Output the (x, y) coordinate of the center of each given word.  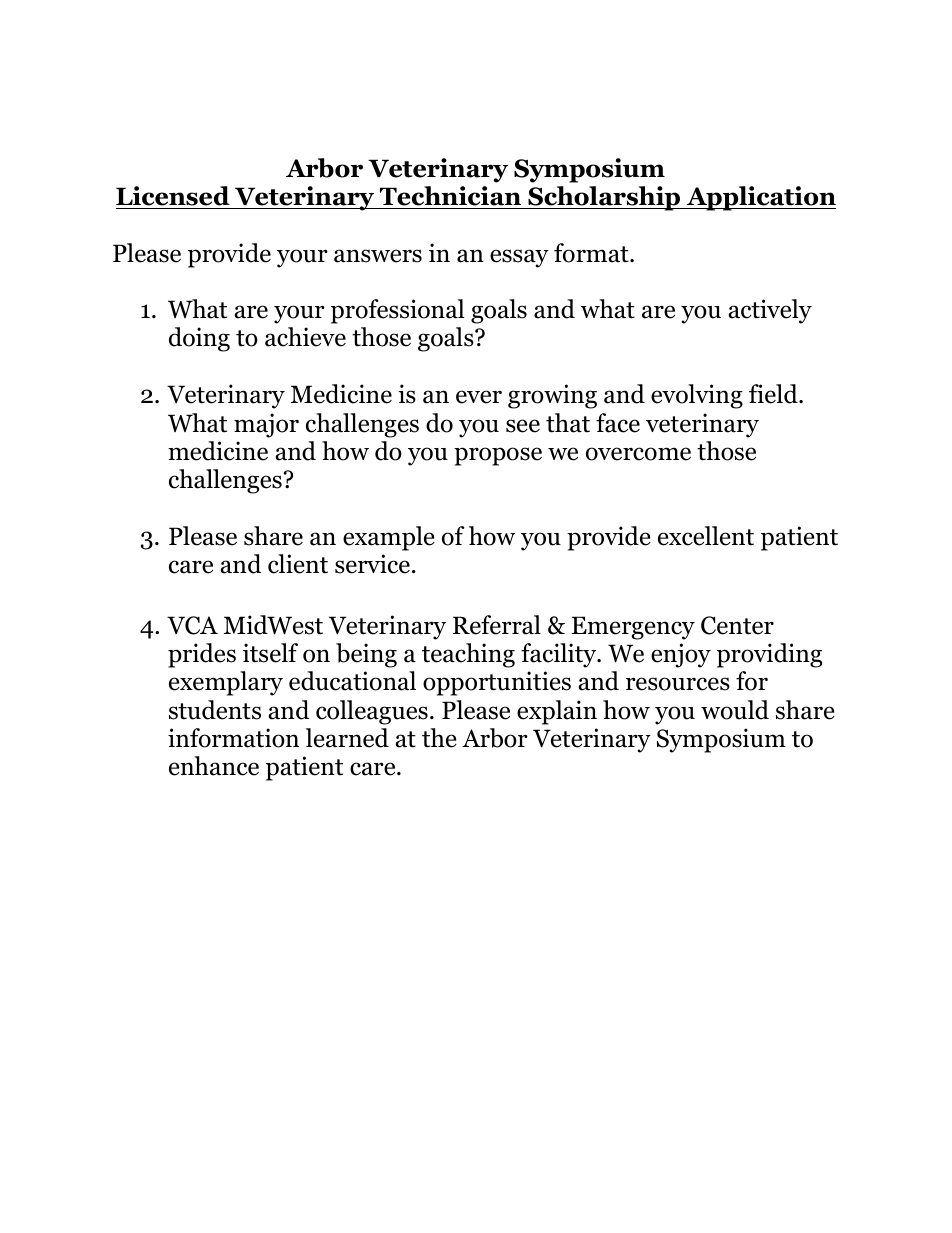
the (439, 738)
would (735, 710)
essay (519, 258)
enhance (214, 766)
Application (760, 198)
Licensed (173, 196)
